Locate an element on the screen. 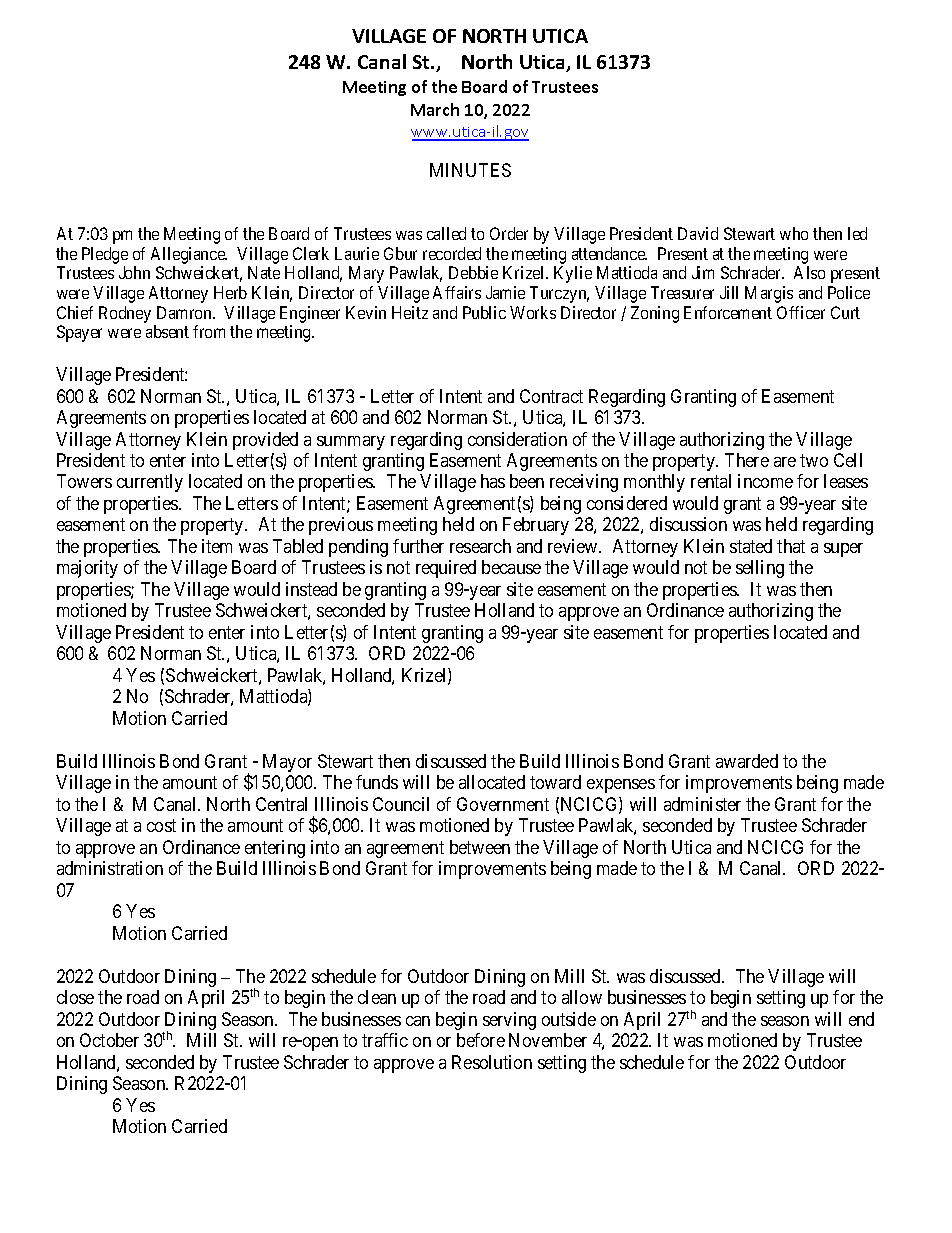  October is located at coordinates (109, 1040).
